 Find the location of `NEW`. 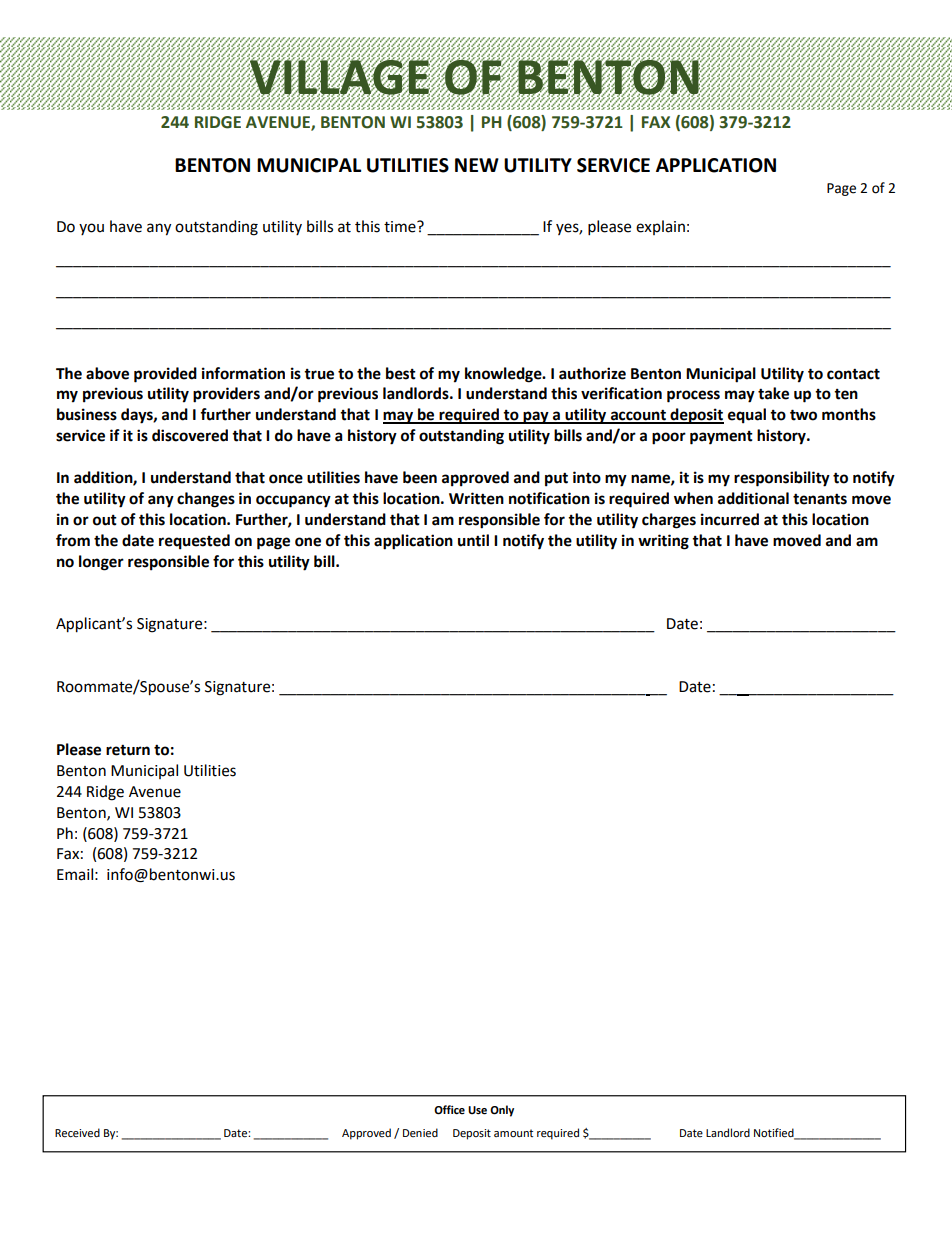

NEW is located at coordinates (477, 165).
